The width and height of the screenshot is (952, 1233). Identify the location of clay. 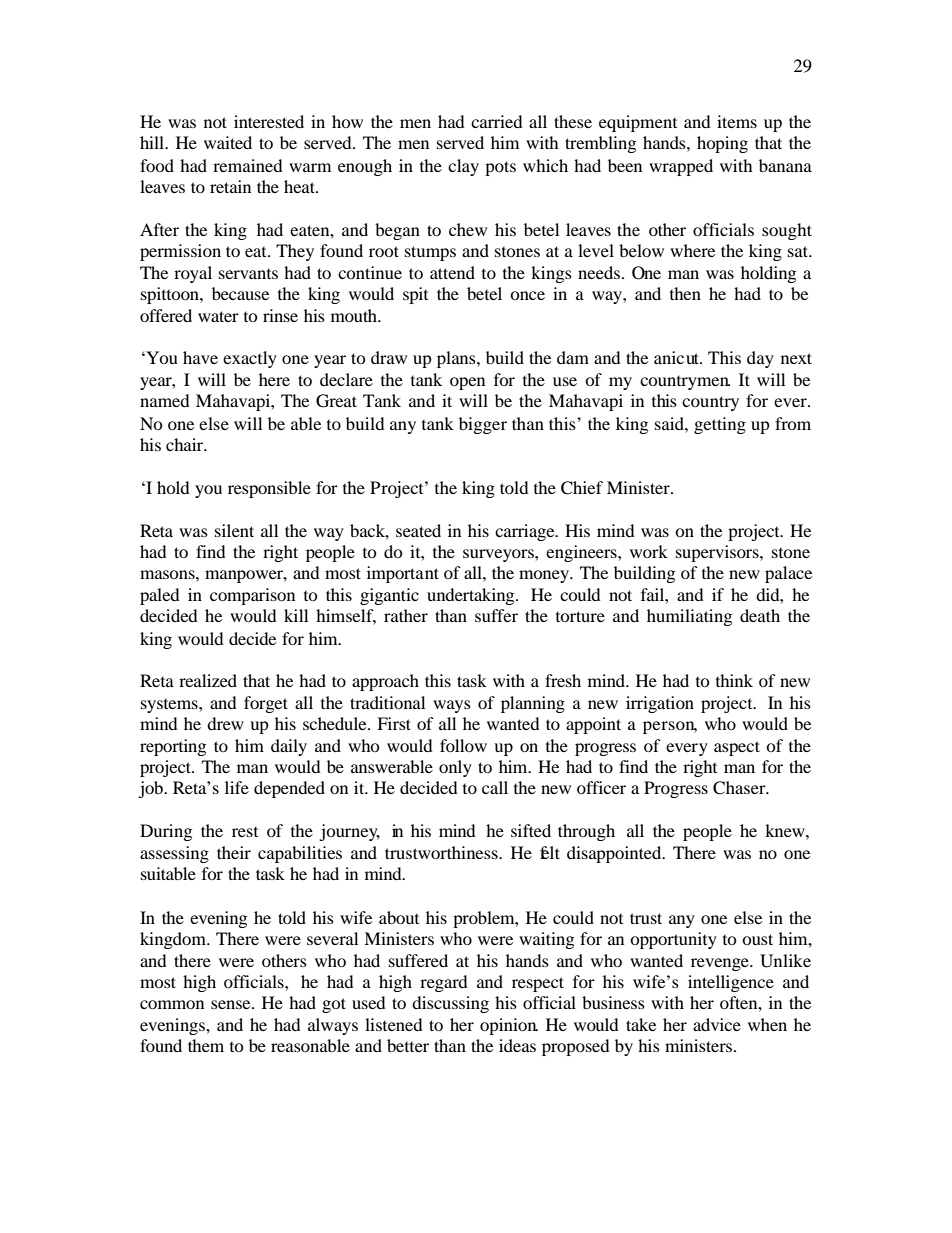
(463, 167).
